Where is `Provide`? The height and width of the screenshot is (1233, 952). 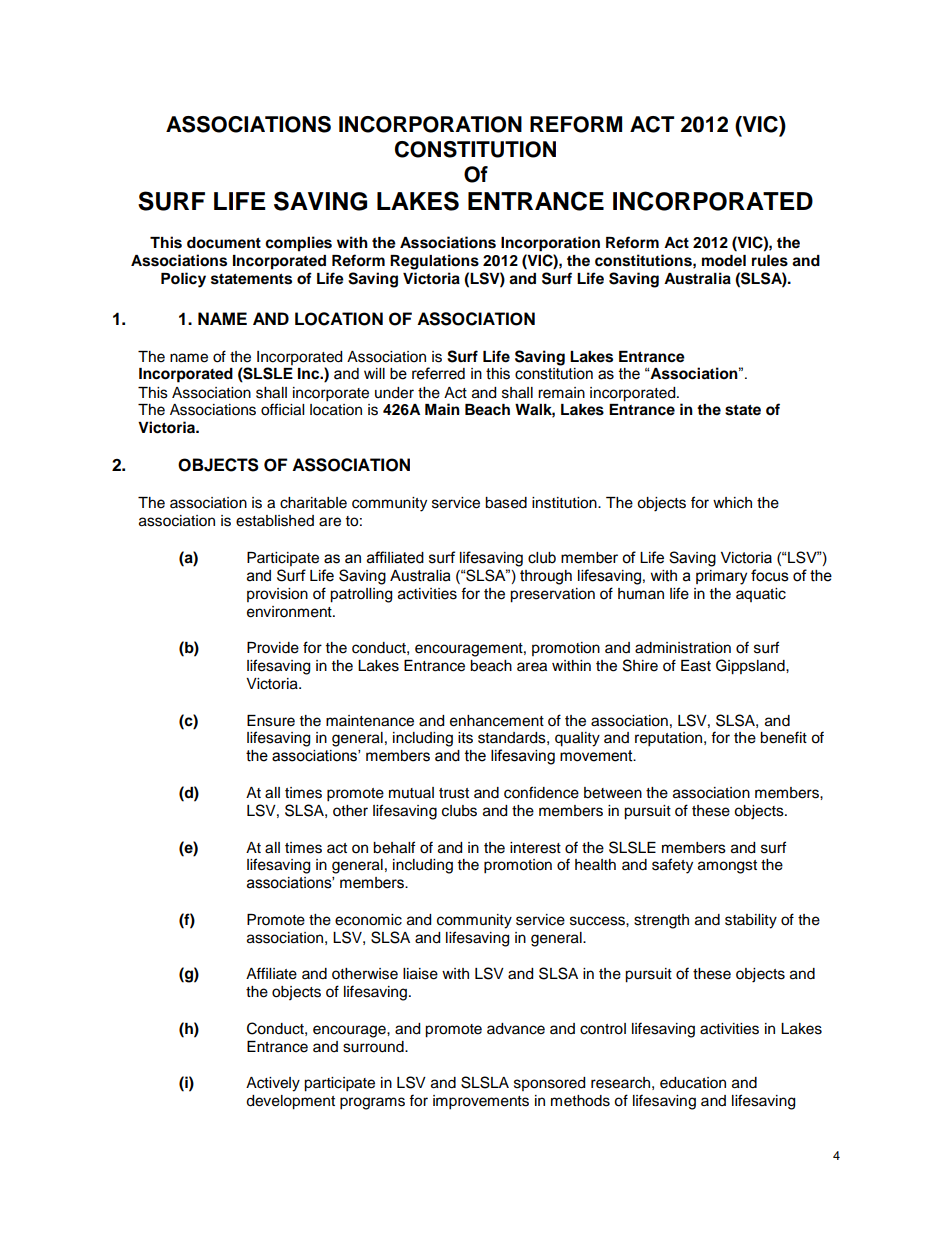
Provide is located at coordinates (273, 648).
